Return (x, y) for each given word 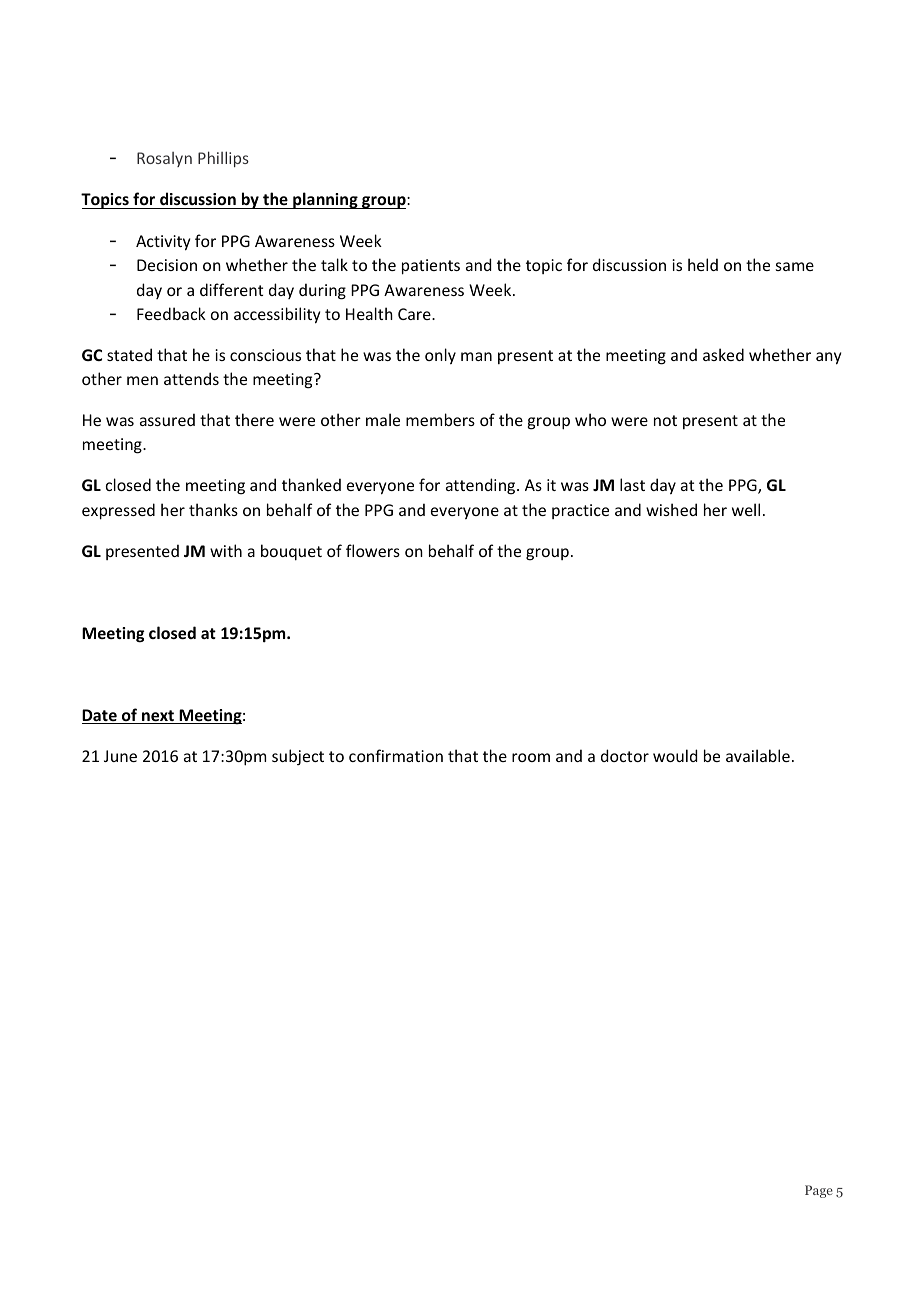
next (158, 717)
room (531, 757)
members (440, 419)
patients (431, 267)
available (758, 755)
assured (167, 419)
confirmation (396, 755)
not (665, 420)
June (120, 756)
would (675, 755)
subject (298, 757)
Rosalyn (164, 159)
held (703, 264)
